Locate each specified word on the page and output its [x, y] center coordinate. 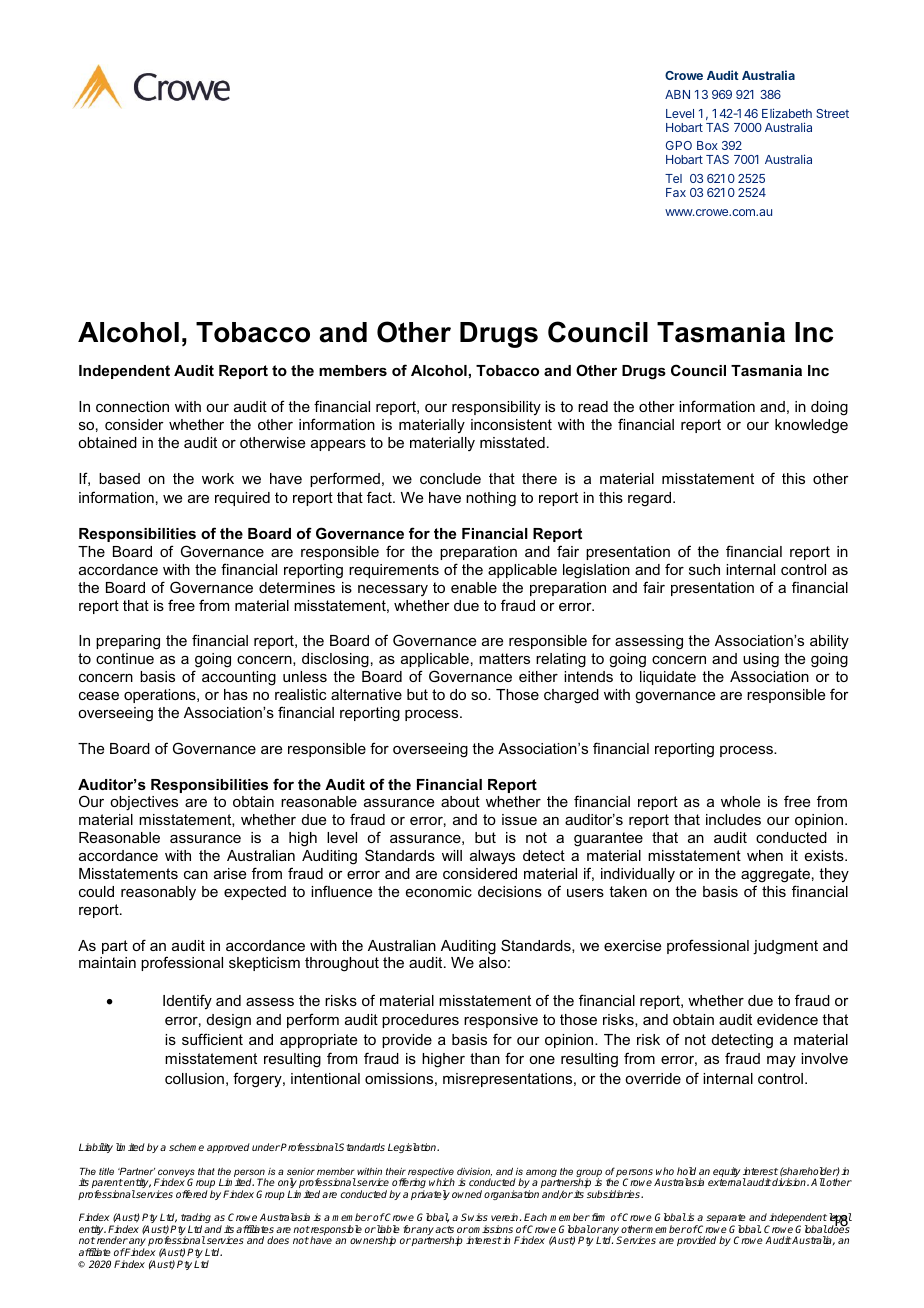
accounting [239, 678]
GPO [679, 145]
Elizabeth [787, 113]
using [761, 660]
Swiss [474, 1217]
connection [132, 406]
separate [727, 1220]
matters [504, 658]
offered [192, 1194]
